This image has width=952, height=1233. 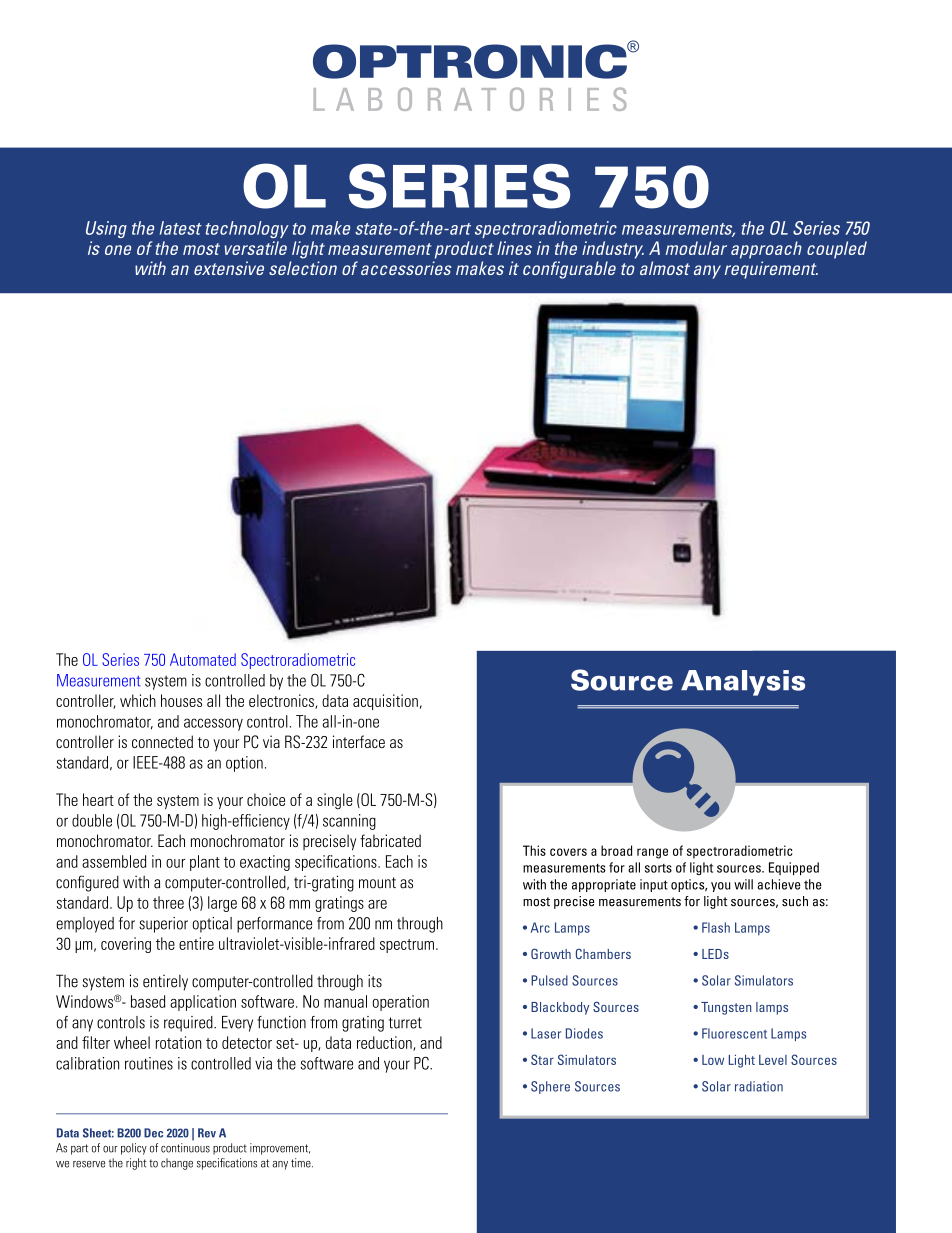 I want to click on radiation, so click(x=759, y=1086).
